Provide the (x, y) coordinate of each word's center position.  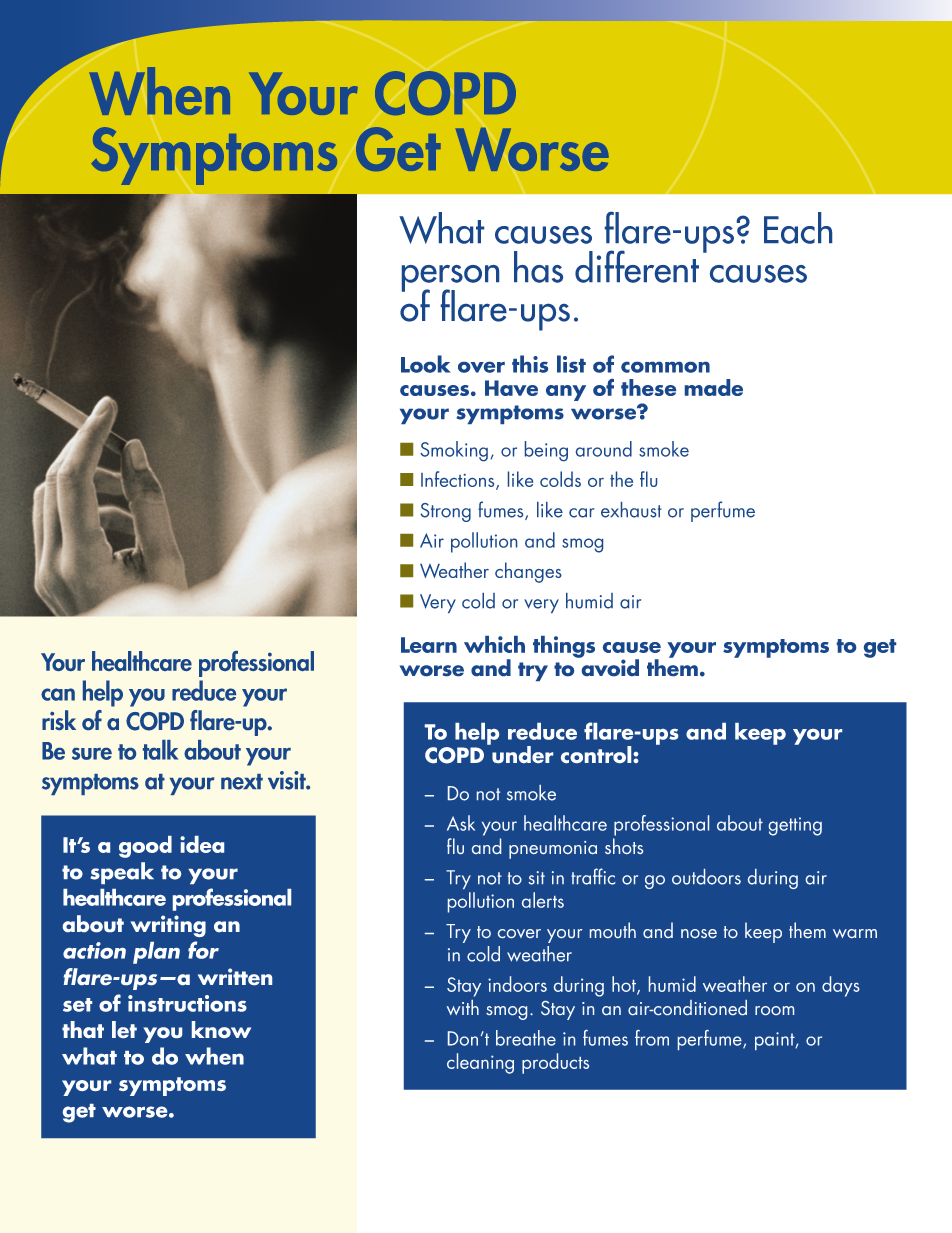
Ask (461, 823)
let (124, 1029)
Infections (459, 480)
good (145, 847)
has (538, 267)
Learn (429, 645)
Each (798, 228)
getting (795, 826)
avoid (609, 666)
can (58, 694)
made (714, 387)
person (450, 279)
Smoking (454, 451)
